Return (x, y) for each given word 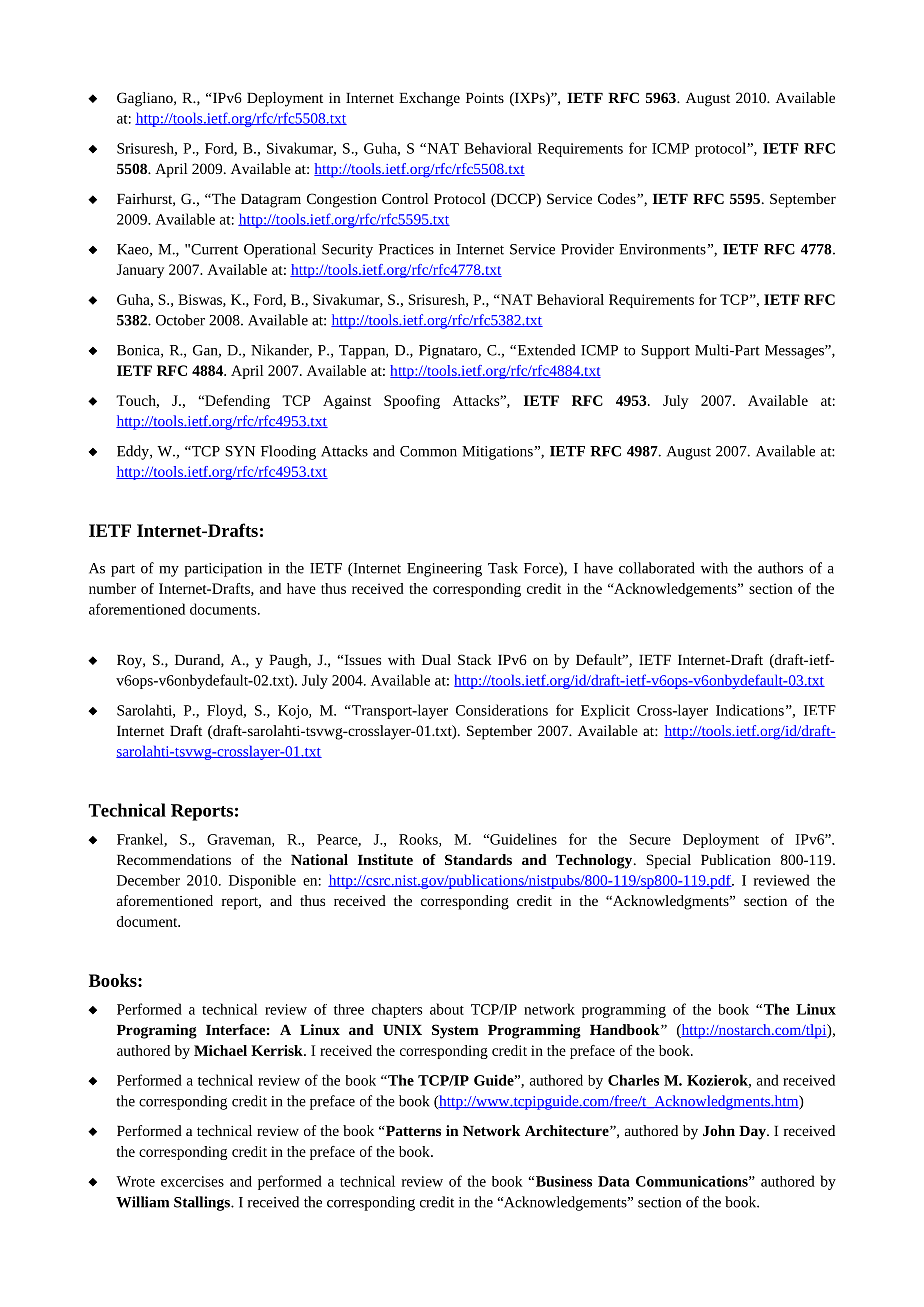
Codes (618, 198)
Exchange (429, 99)
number (112, 588)
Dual (436, 659)
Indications (750, 710)
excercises (192, 1181)
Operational (280, 250)
